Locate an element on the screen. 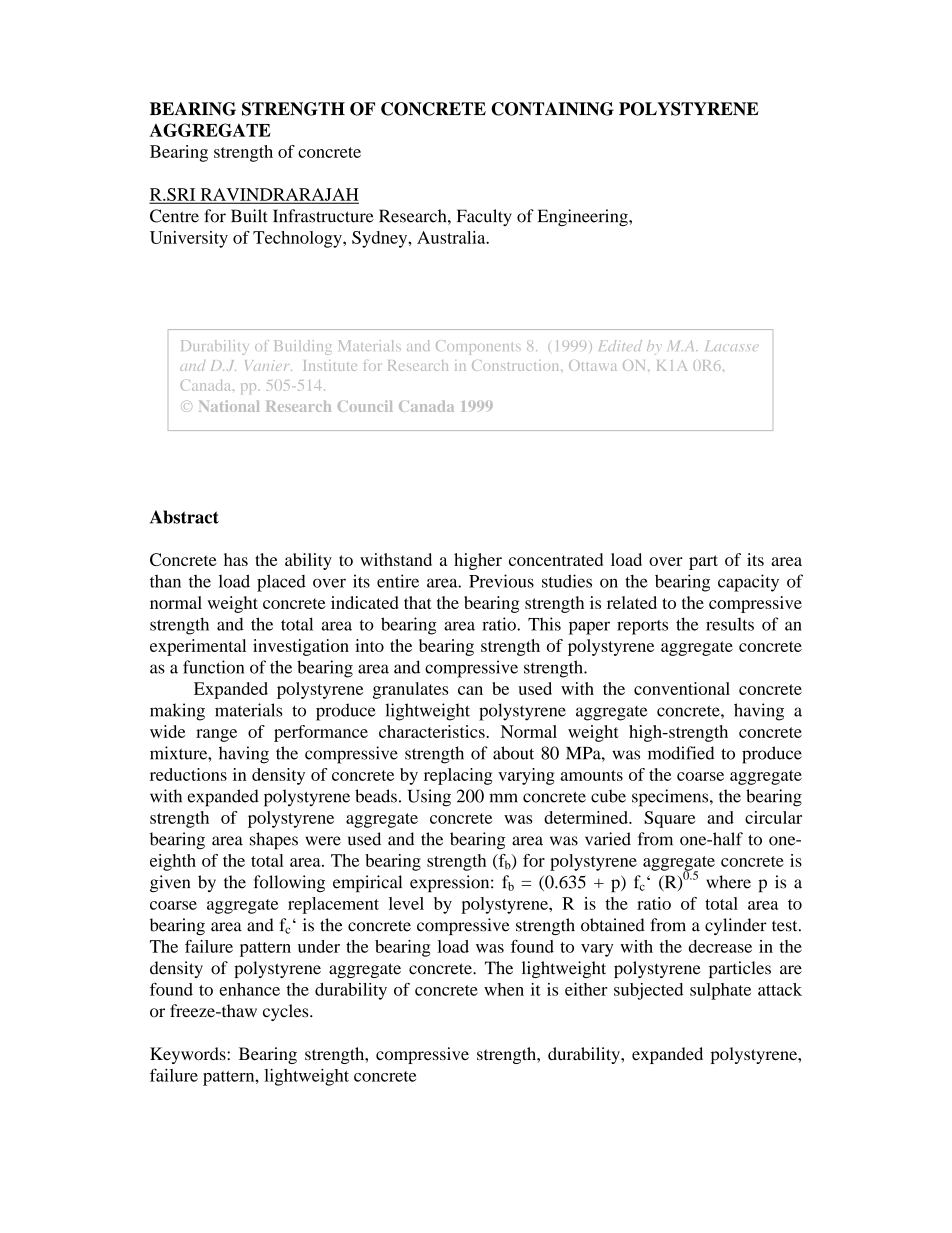 This screenshot has width=952, height=1233. modified is located at coordinates (681, 753).
